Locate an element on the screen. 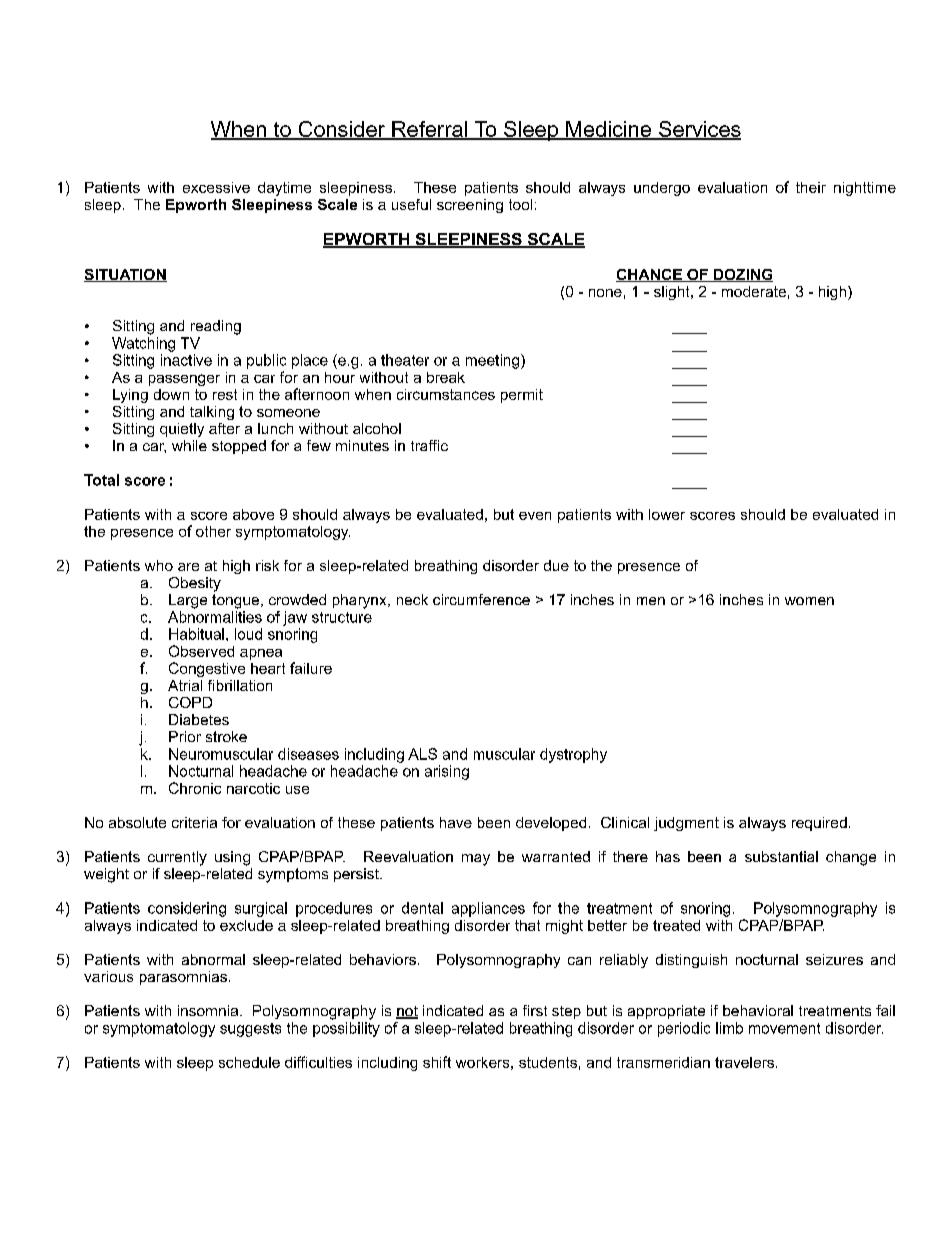  substantial is located at coordinates (781, 856).
